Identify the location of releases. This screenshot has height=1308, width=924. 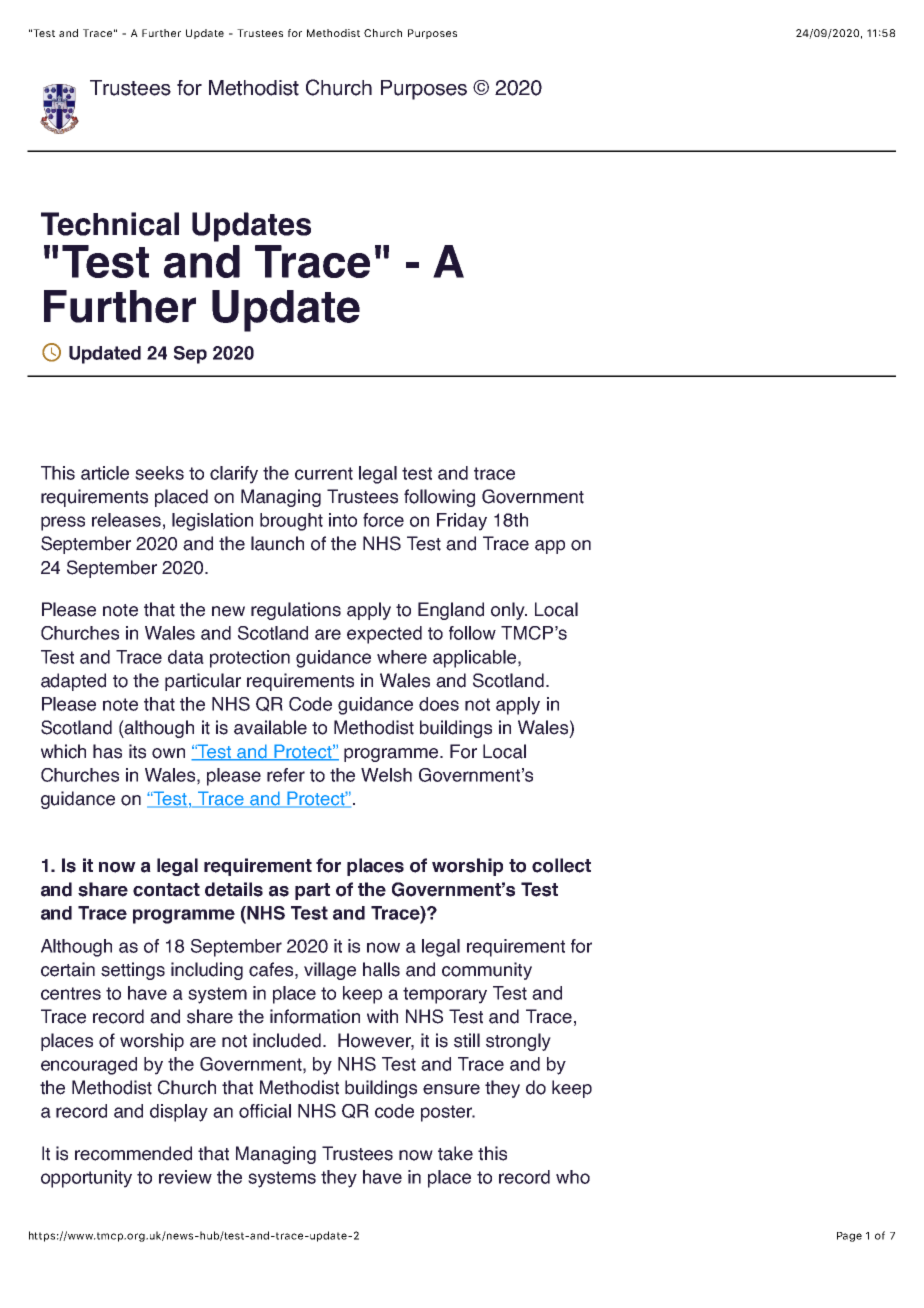
(126, 520).
